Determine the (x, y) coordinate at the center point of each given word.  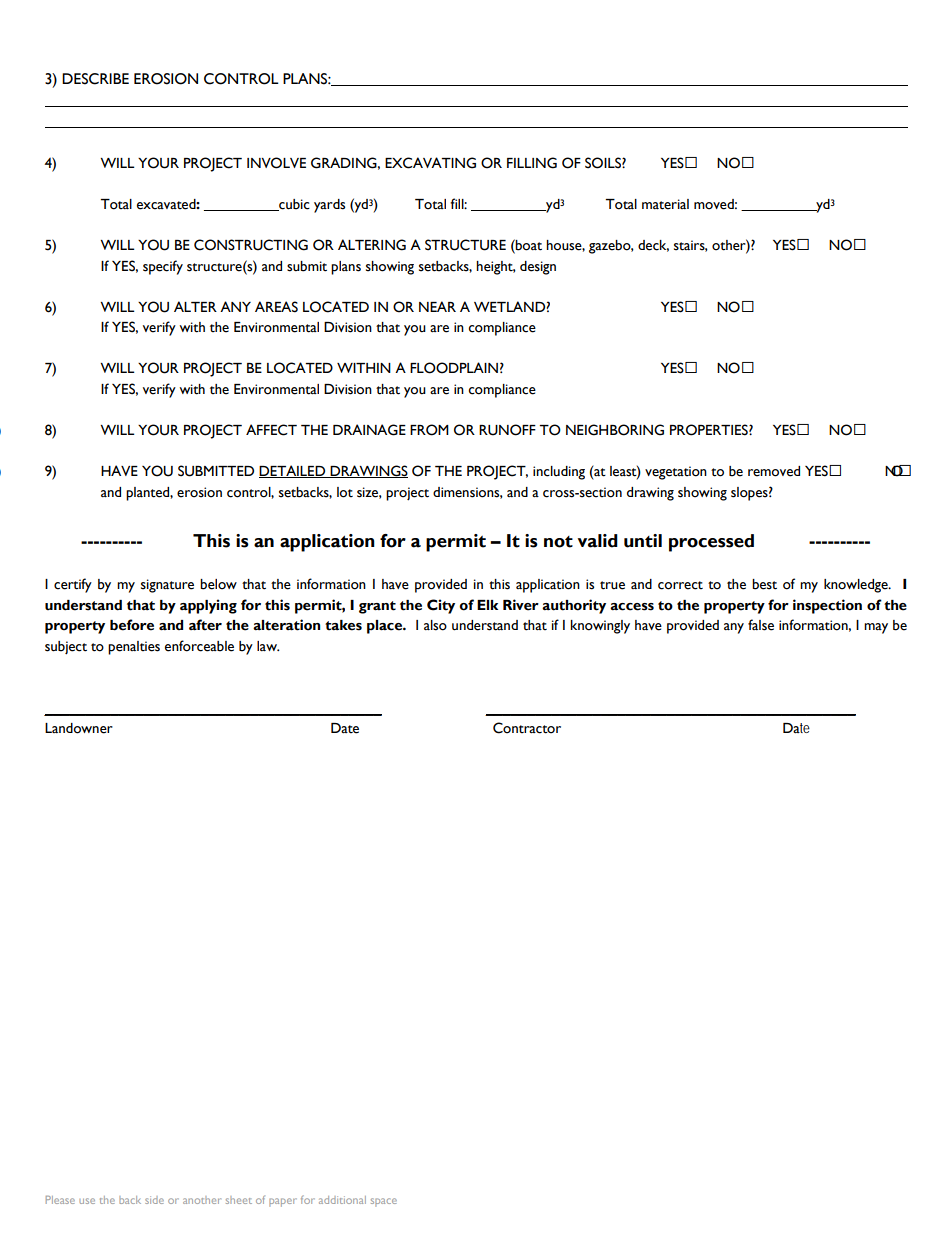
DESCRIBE (95, 79)
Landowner (79, 728)
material (665, 204)
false (761, 625)
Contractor (527, 728)
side (154, 1200)
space (384, 1202)
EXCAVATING (430, 163)
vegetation (676, 473)
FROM (429, 430)
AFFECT (271, 430)
